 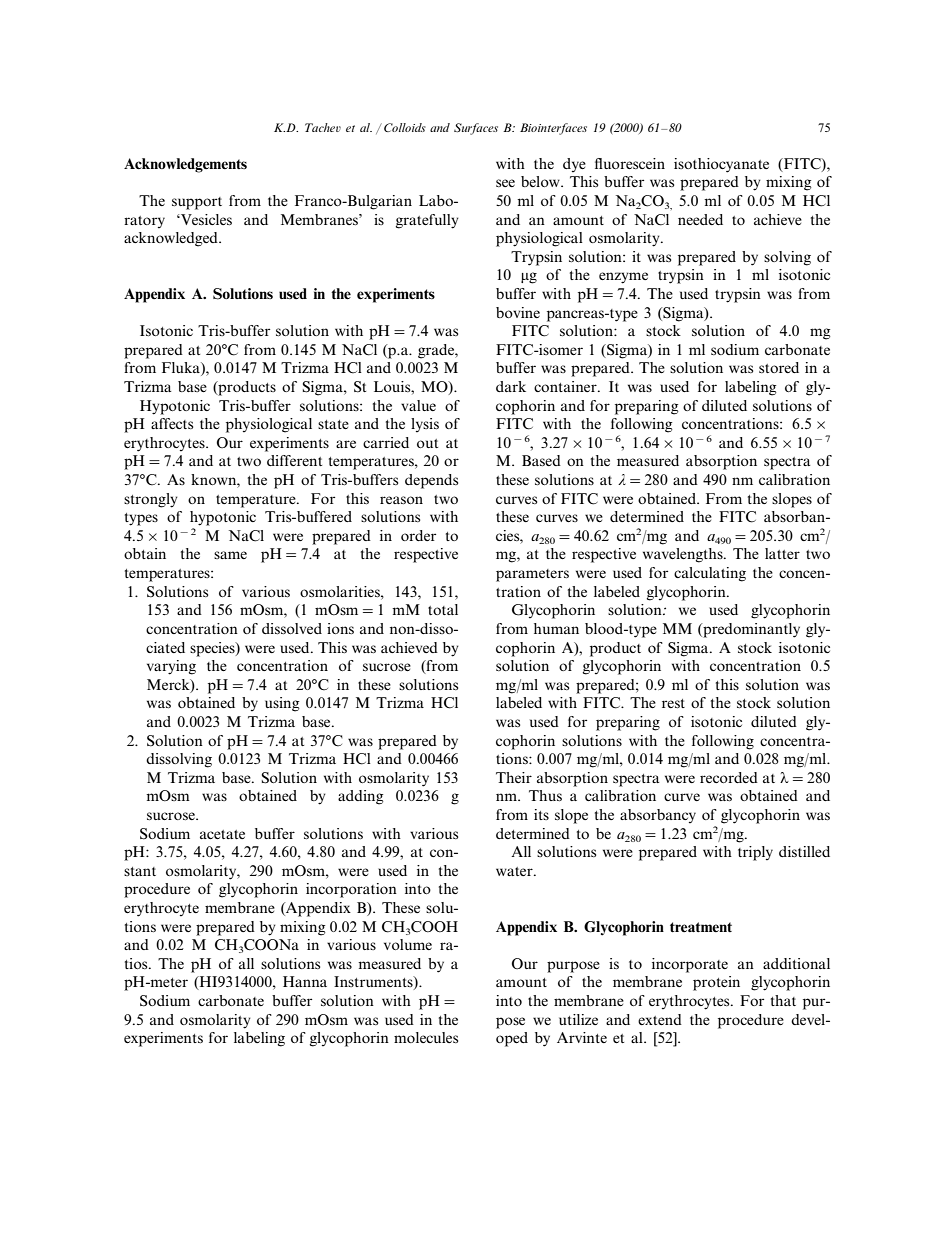 I want to click on wavelengths, so click(x=684, y=555).
